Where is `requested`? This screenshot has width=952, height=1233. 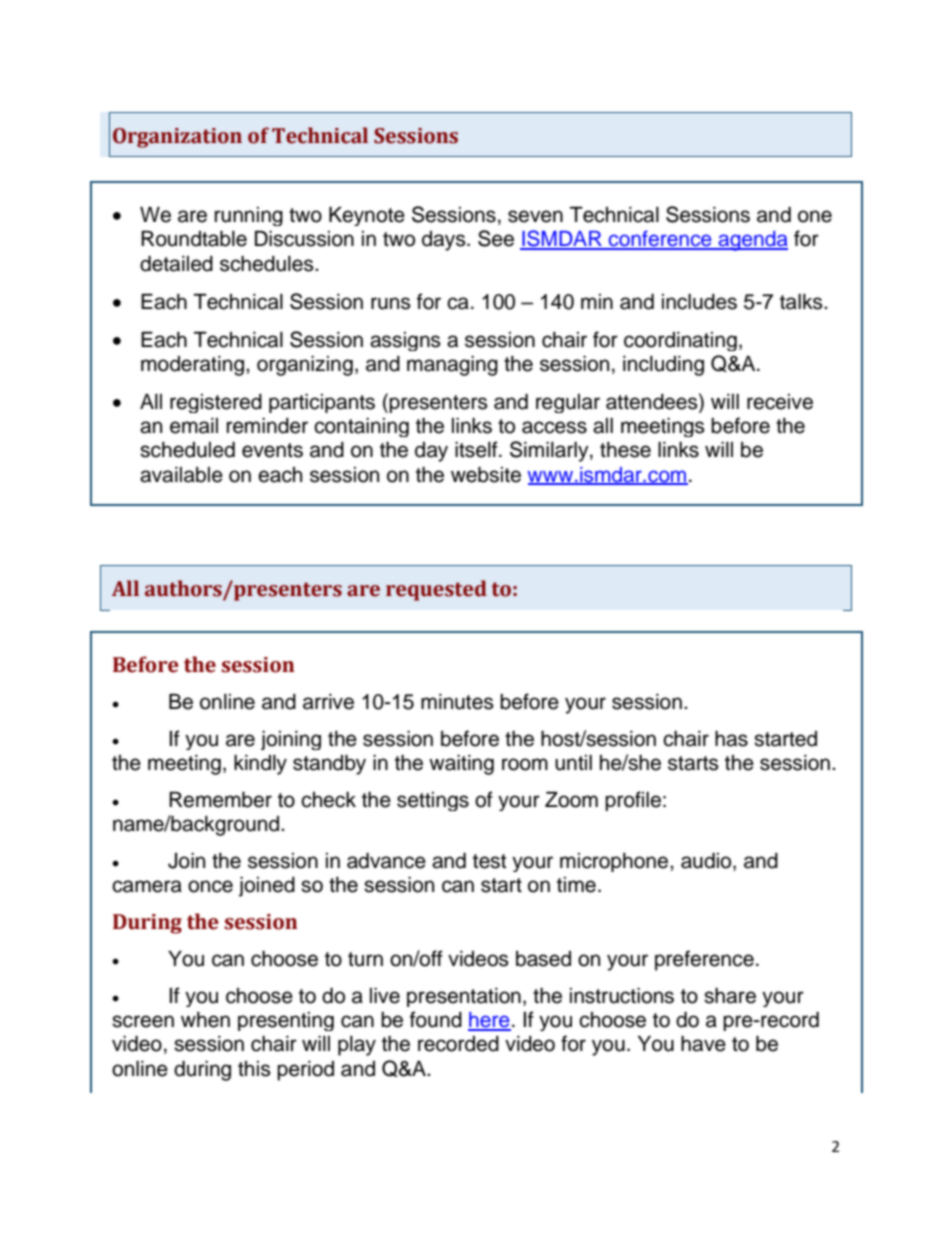
requested is located at coordinates (436, 590).
